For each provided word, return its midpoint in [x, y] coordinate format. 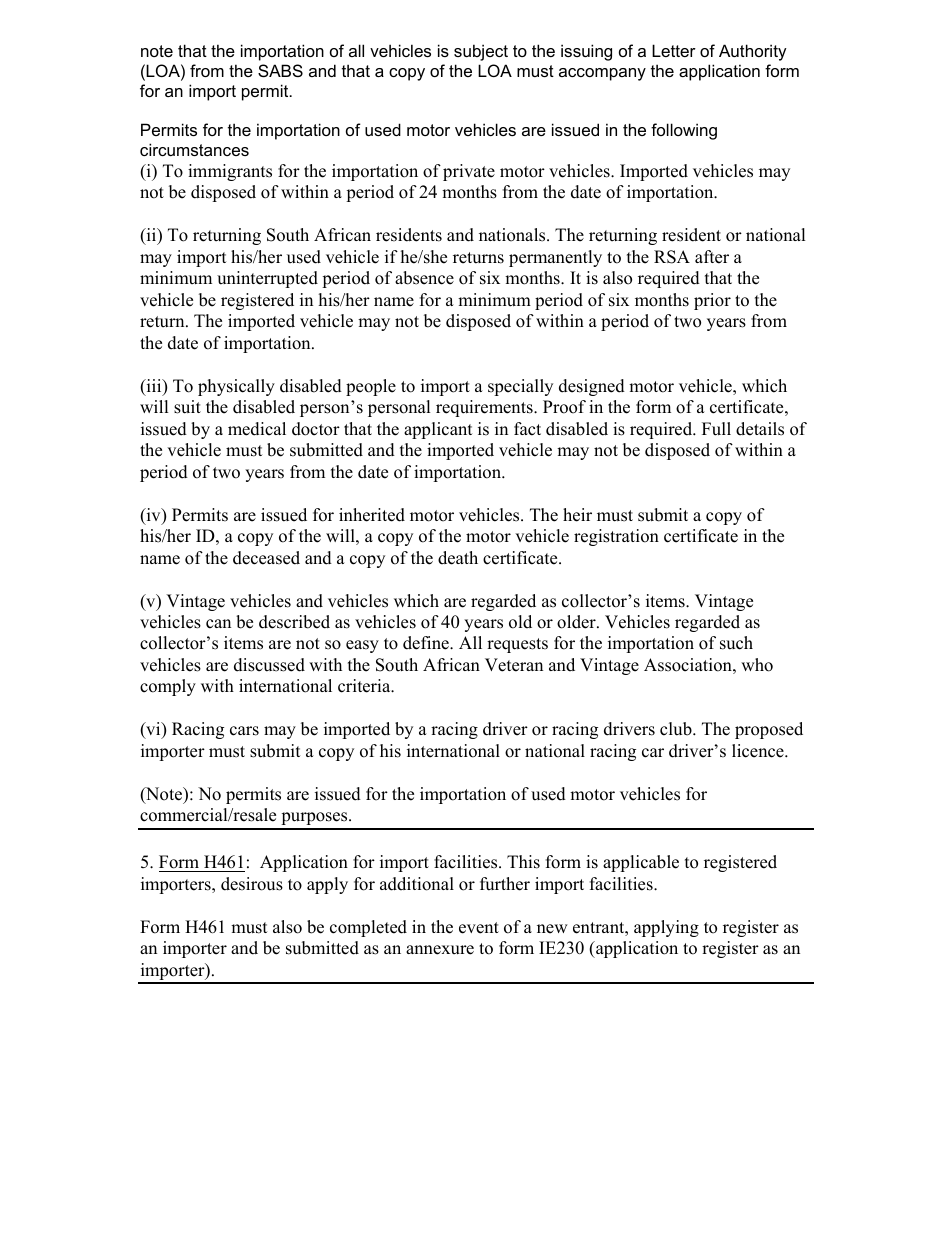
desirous [252, 884]
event [479, 928]
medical [257, 429]
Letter [674, 50]
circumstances [194, 149]
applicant [438, 430]
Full [716, 429]
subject [481, 52]
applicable [641, 863]
